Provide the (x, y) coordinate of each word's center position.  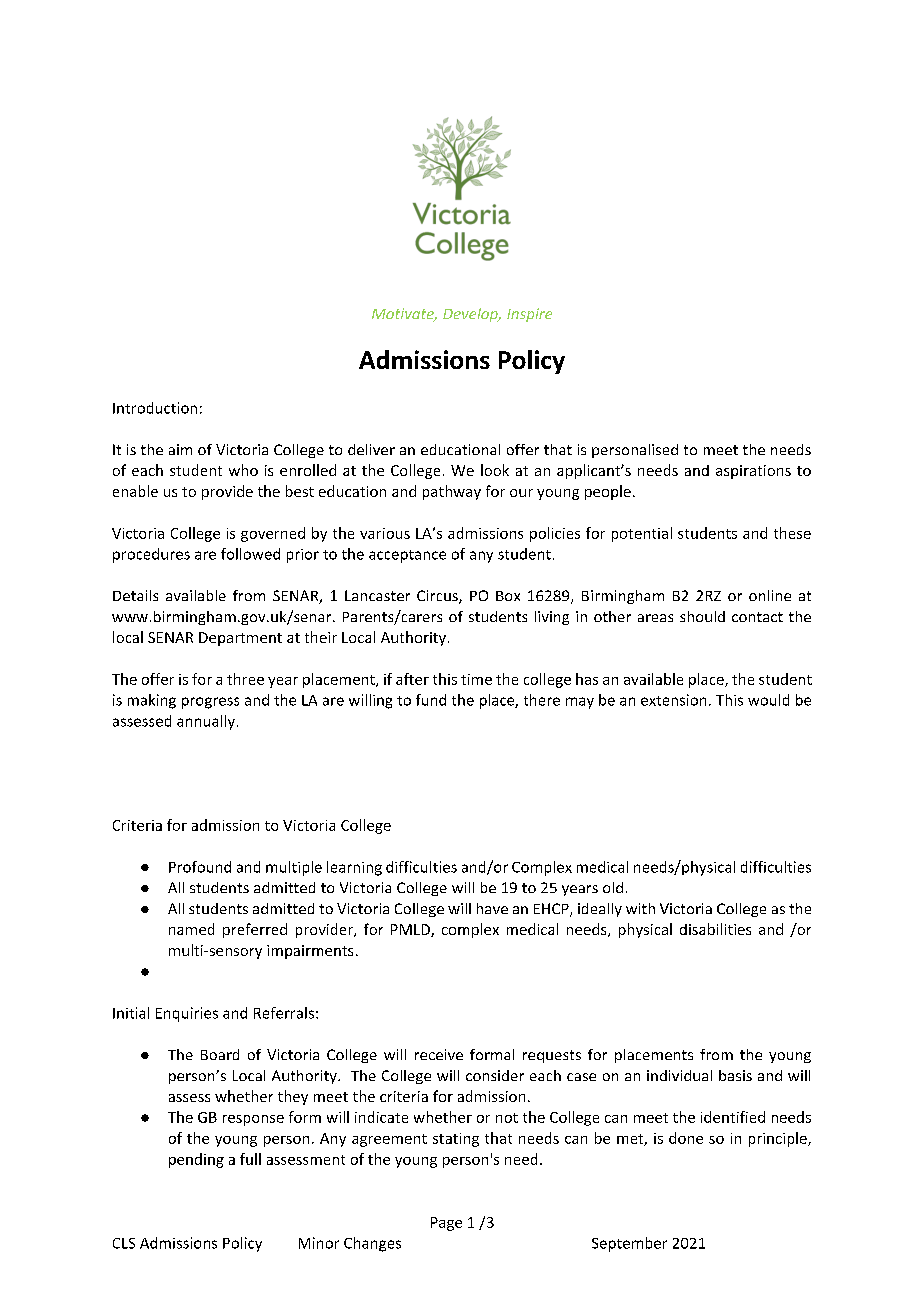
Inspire (529, 315)
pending (196, 1160)
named (191, 929)
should (702, 616)
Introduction (155, 408)
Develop (471, 315)
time (476, 679)
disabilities (715, 929)
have (492, 908)
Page (446, 1224)
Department (240, 639)
